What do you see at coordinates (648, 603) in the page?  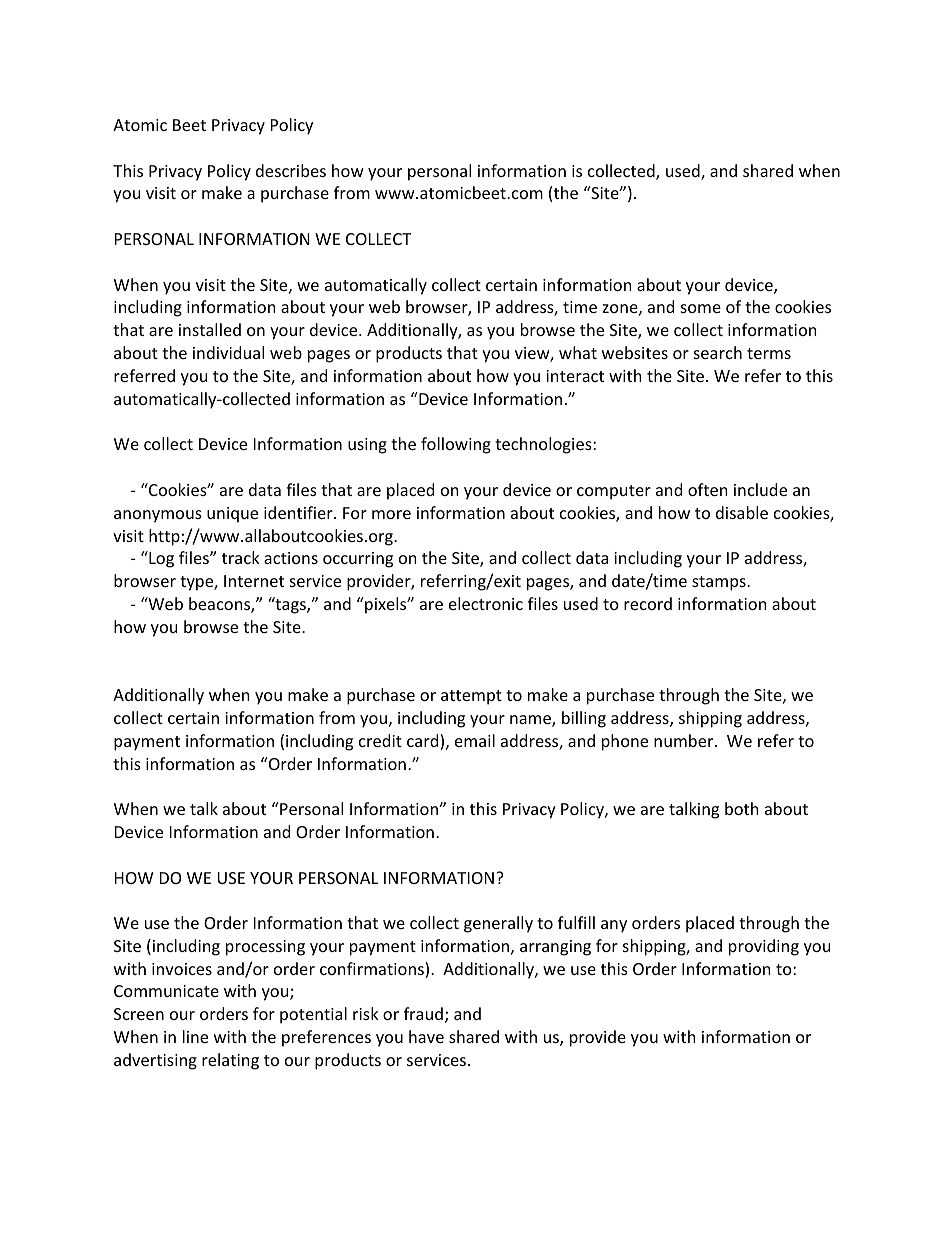 I see `record` at bounding box center [648, 603].
